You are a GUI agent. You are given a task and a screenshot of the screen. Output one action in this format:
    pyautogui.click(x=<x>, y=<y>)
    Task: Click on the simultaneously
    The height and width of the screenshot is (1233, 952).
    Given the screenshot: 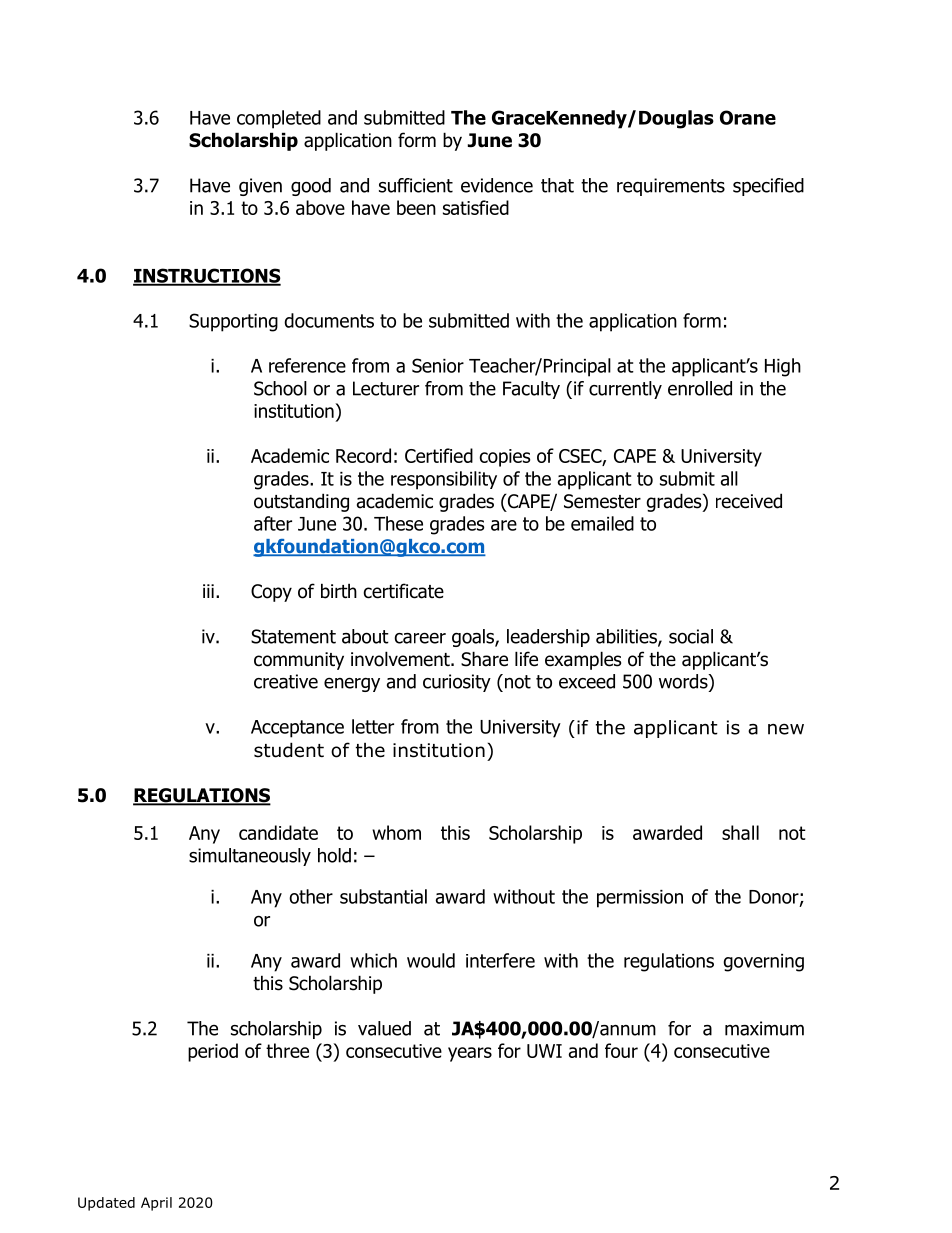 What is the action you would take?
    pyautogui.click(x=250, y=857)
